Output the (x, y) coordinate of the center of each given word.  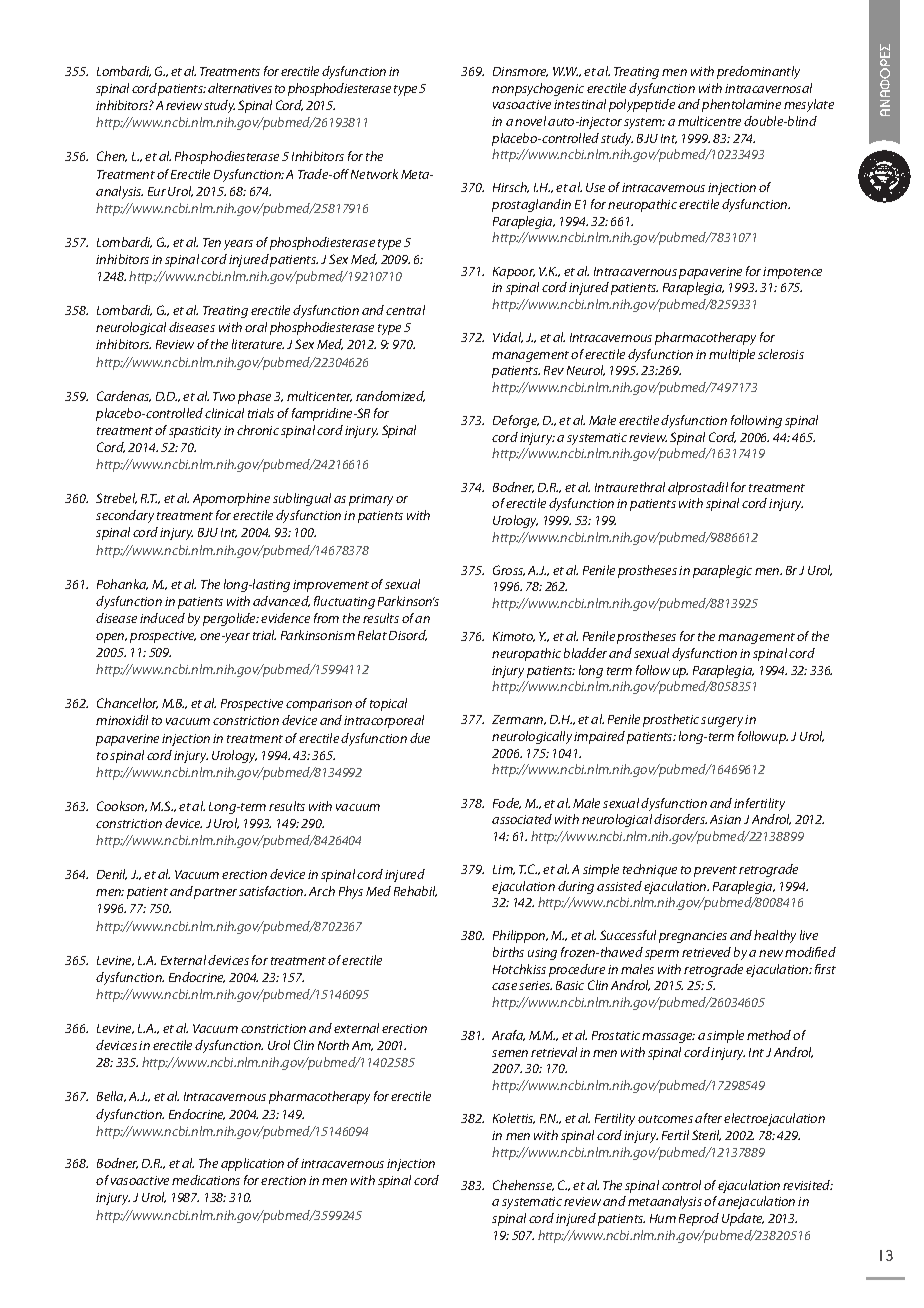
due (420, 738)
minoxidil (122, 720)
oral (256, 327)
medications (206, 1180)
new (771, 953)
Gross (509, 570)
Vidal (508, 337)
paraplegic (722, 571)
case (504, 986)
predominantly (758, 72)
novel (530, 121)
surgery (722, 722)
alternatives (240, 88)
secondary (125, 516)
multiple (732, 355)
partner (215, 893)
